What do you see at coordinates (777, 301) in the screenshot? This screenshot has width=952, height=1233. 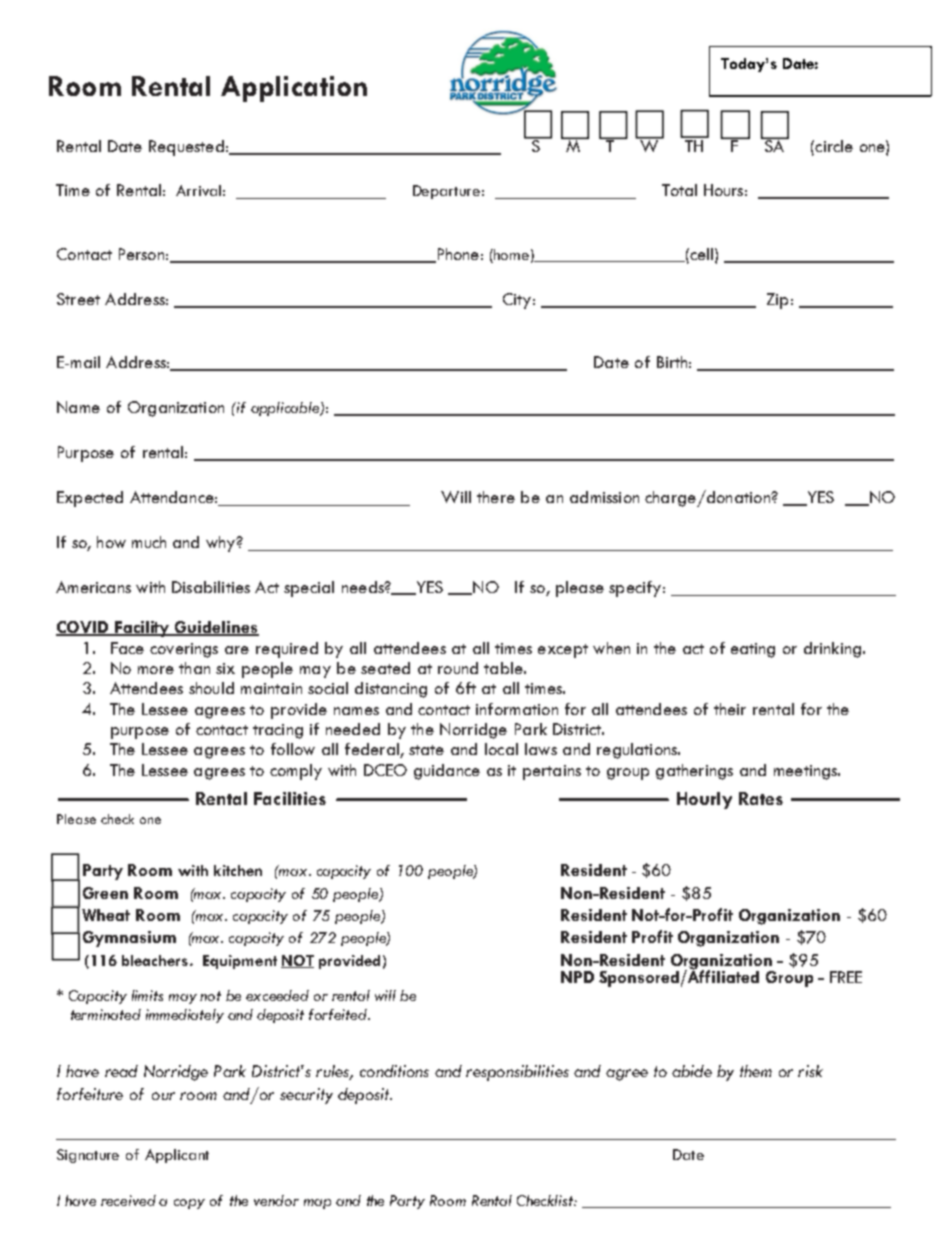 I see `Zip` at bounding box center [777, 301].
